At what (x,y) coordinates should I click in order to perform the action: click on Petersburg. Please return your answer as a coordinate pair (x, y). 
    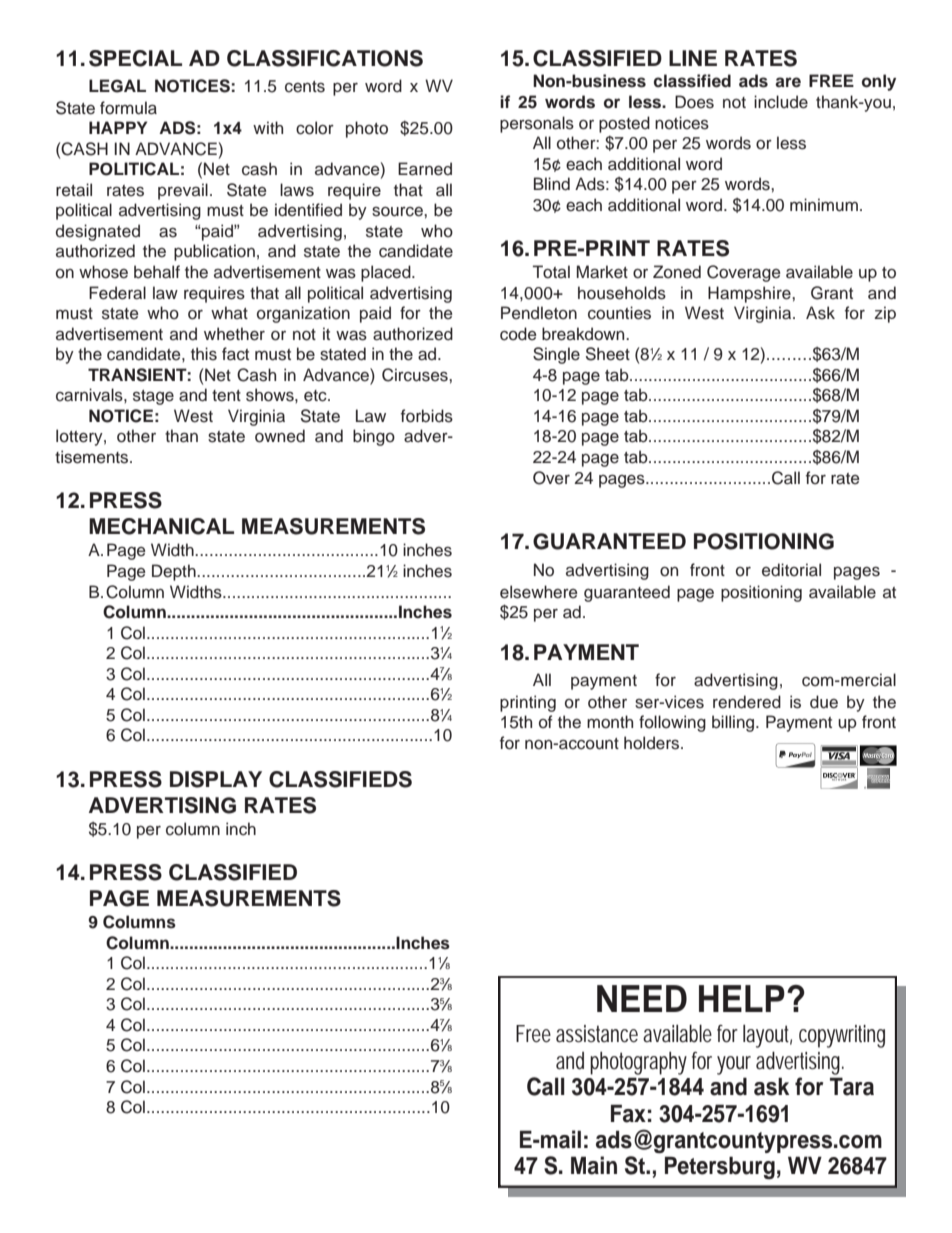
    Looking at the image, I should click on (720, 1168).
